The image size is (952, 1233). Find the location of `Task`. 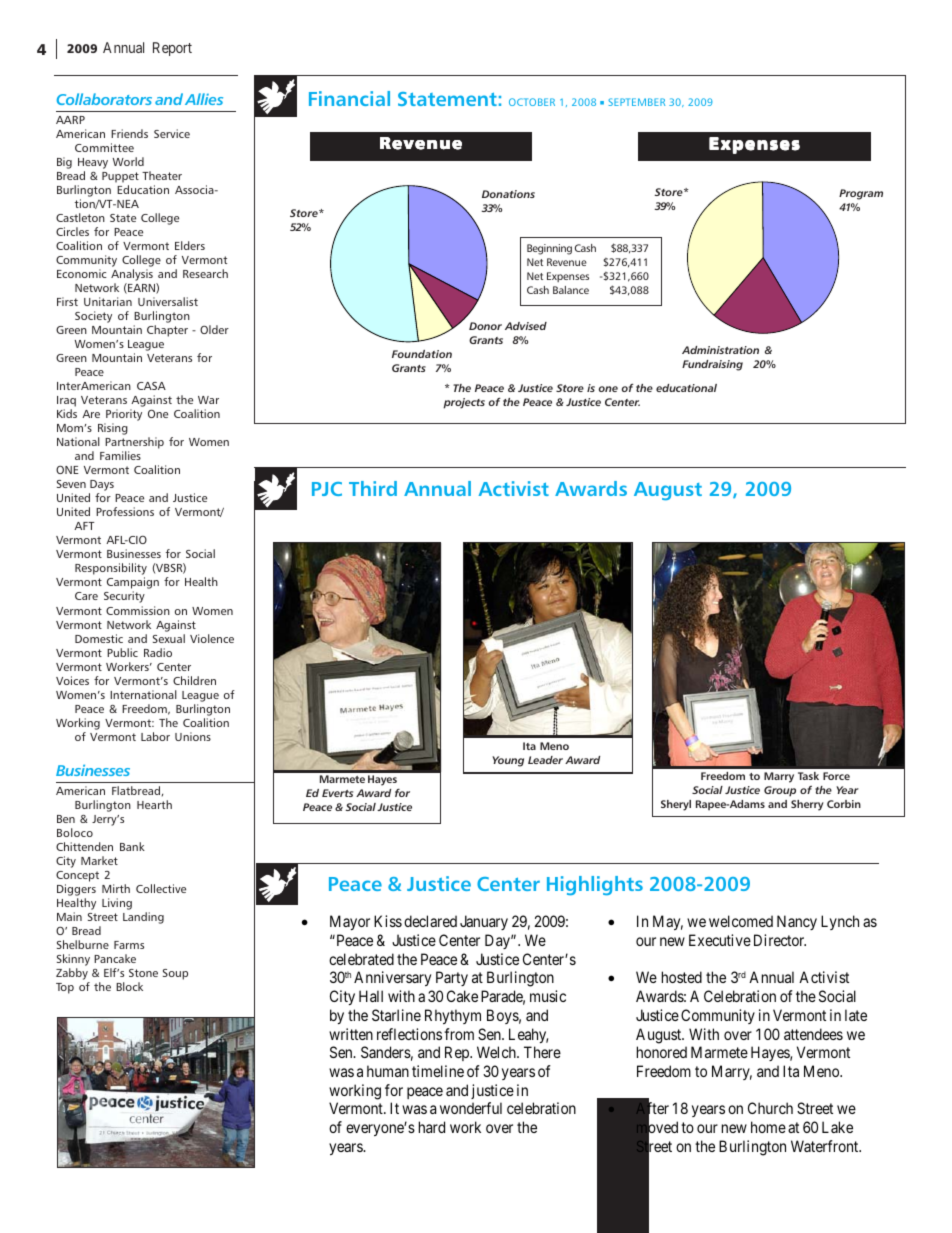

Task is located at coordinates (808, 776).
